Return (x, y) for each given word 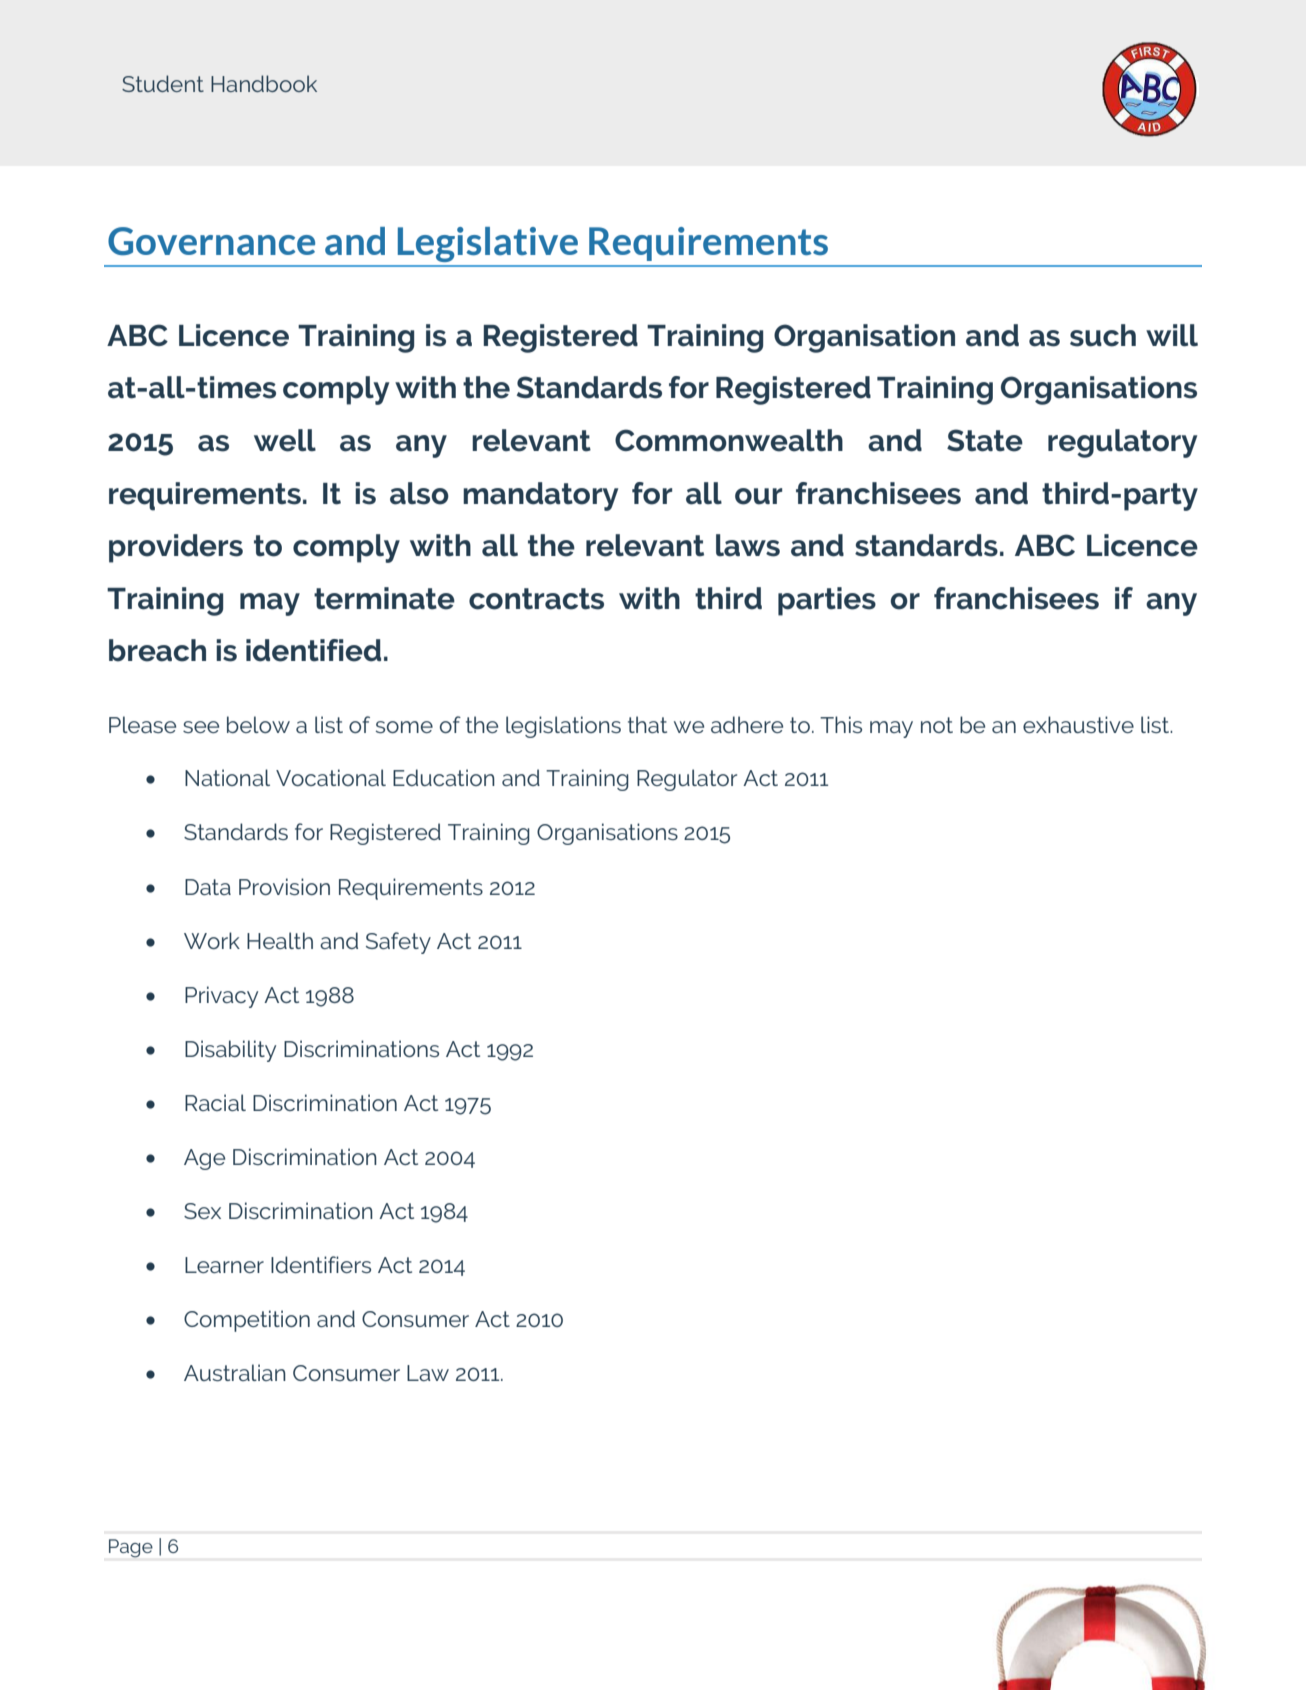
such (1103, 335)
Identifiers (321, 1264)
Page (131, 1548)
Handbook (264, 83)
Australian (235, 1372)
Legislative (488, 244)
